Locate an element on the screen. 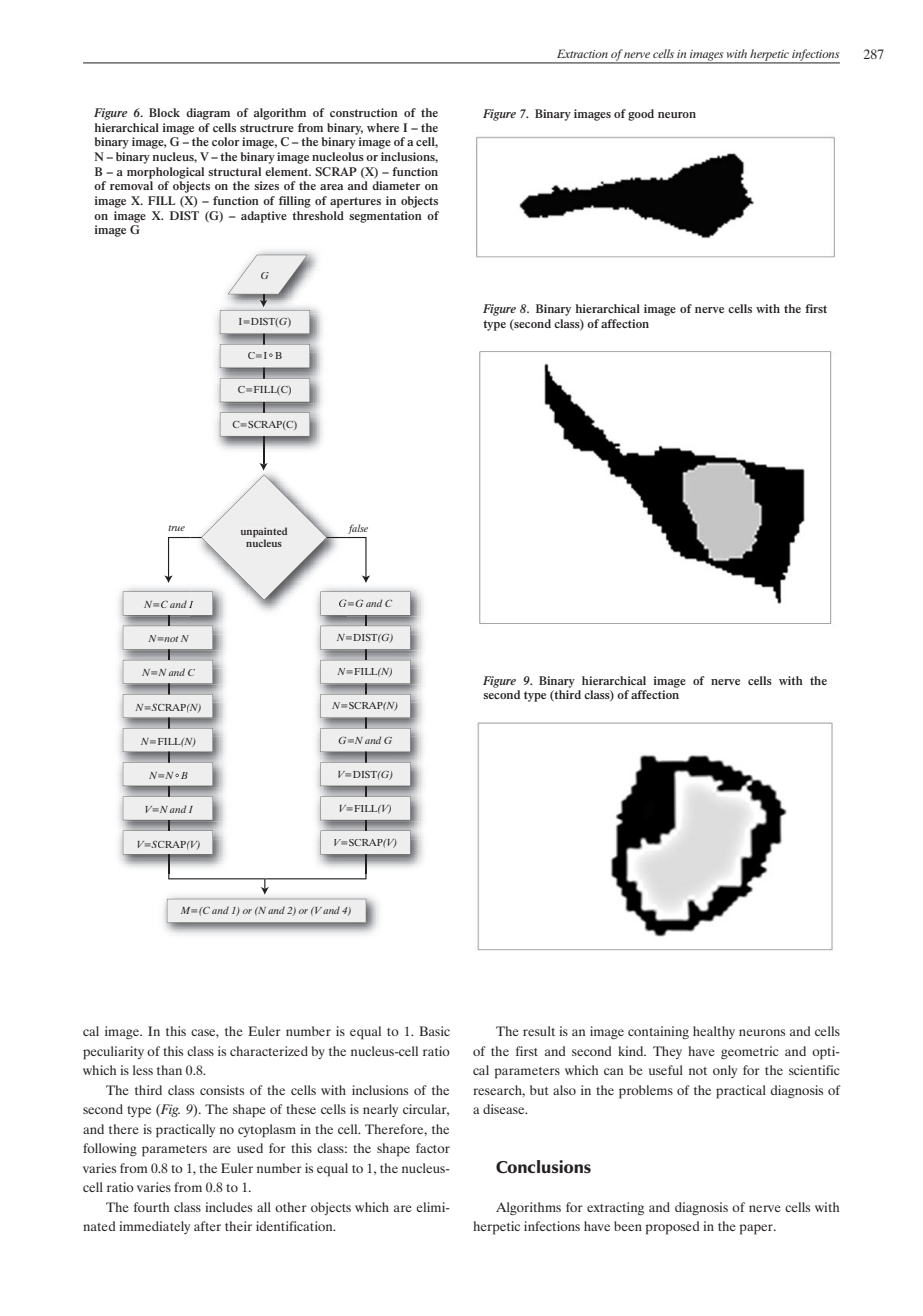 The image size is (923, 1316). diagram is located at coordinates (208, 114).
